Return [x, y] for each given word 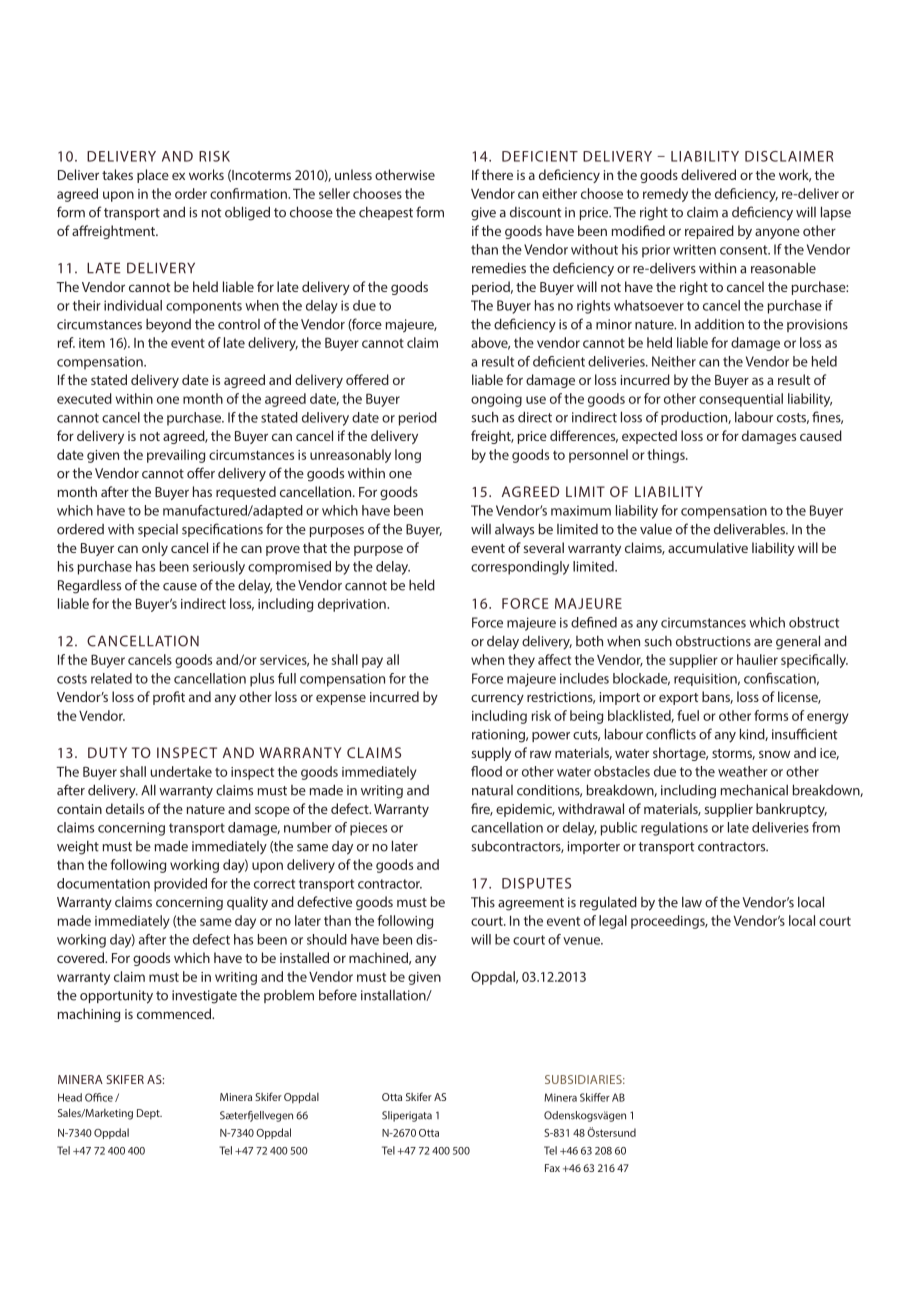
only [155, 549]
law [692, 902]
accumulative [708, 547]
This [483, 902]
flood [486, 771]
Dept [149, 1114]
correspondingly [520, 568]
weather [743, 771]
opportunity [116, 997]
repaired [709, 232]
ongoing [496, 400]
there [497, 174]
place [153, 176]
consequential [741, 400]
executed [84, 398]
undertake [181, 771]
